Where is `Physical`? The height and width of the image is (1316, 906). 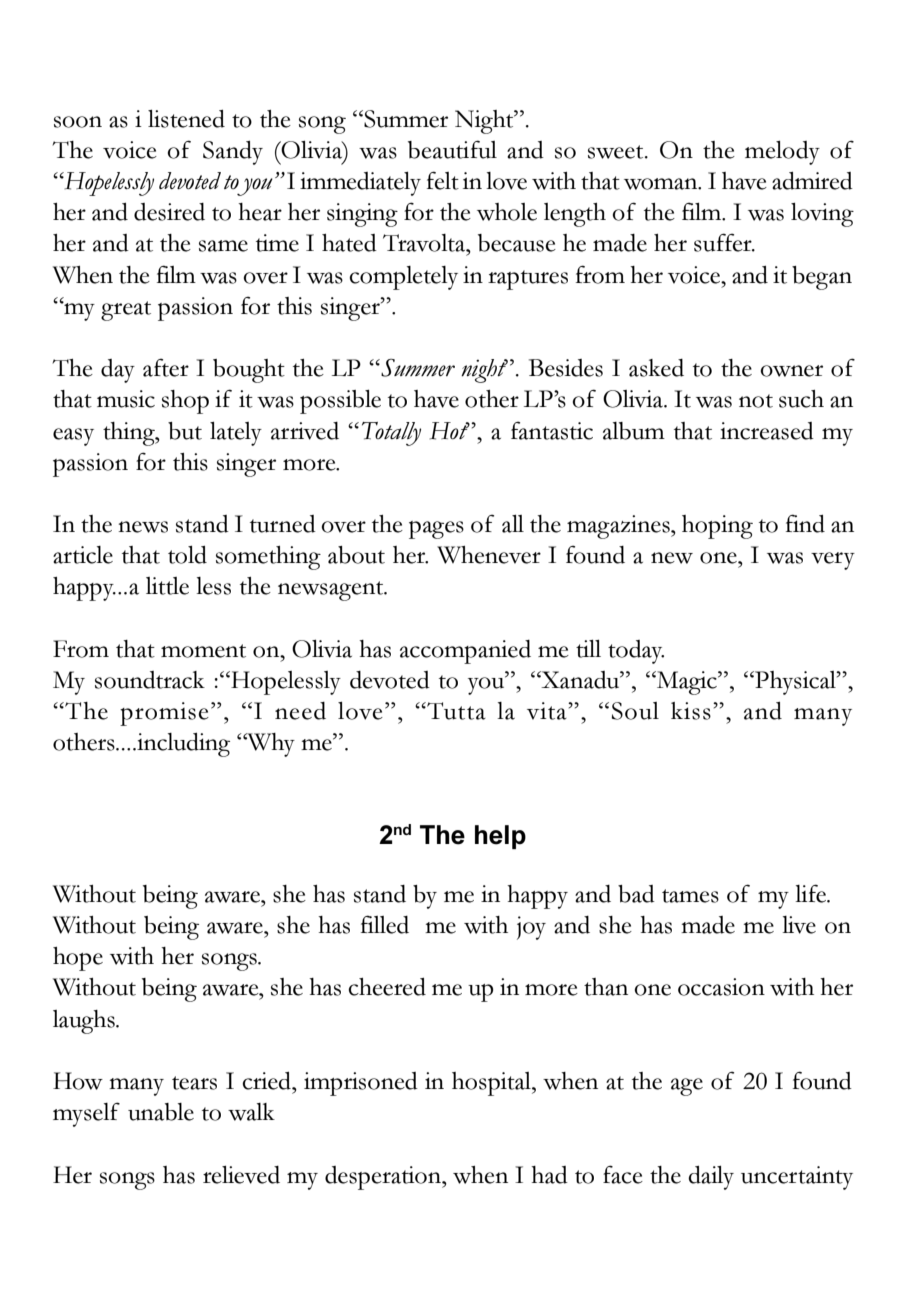 Physical is located at coordinates (795, 683).
